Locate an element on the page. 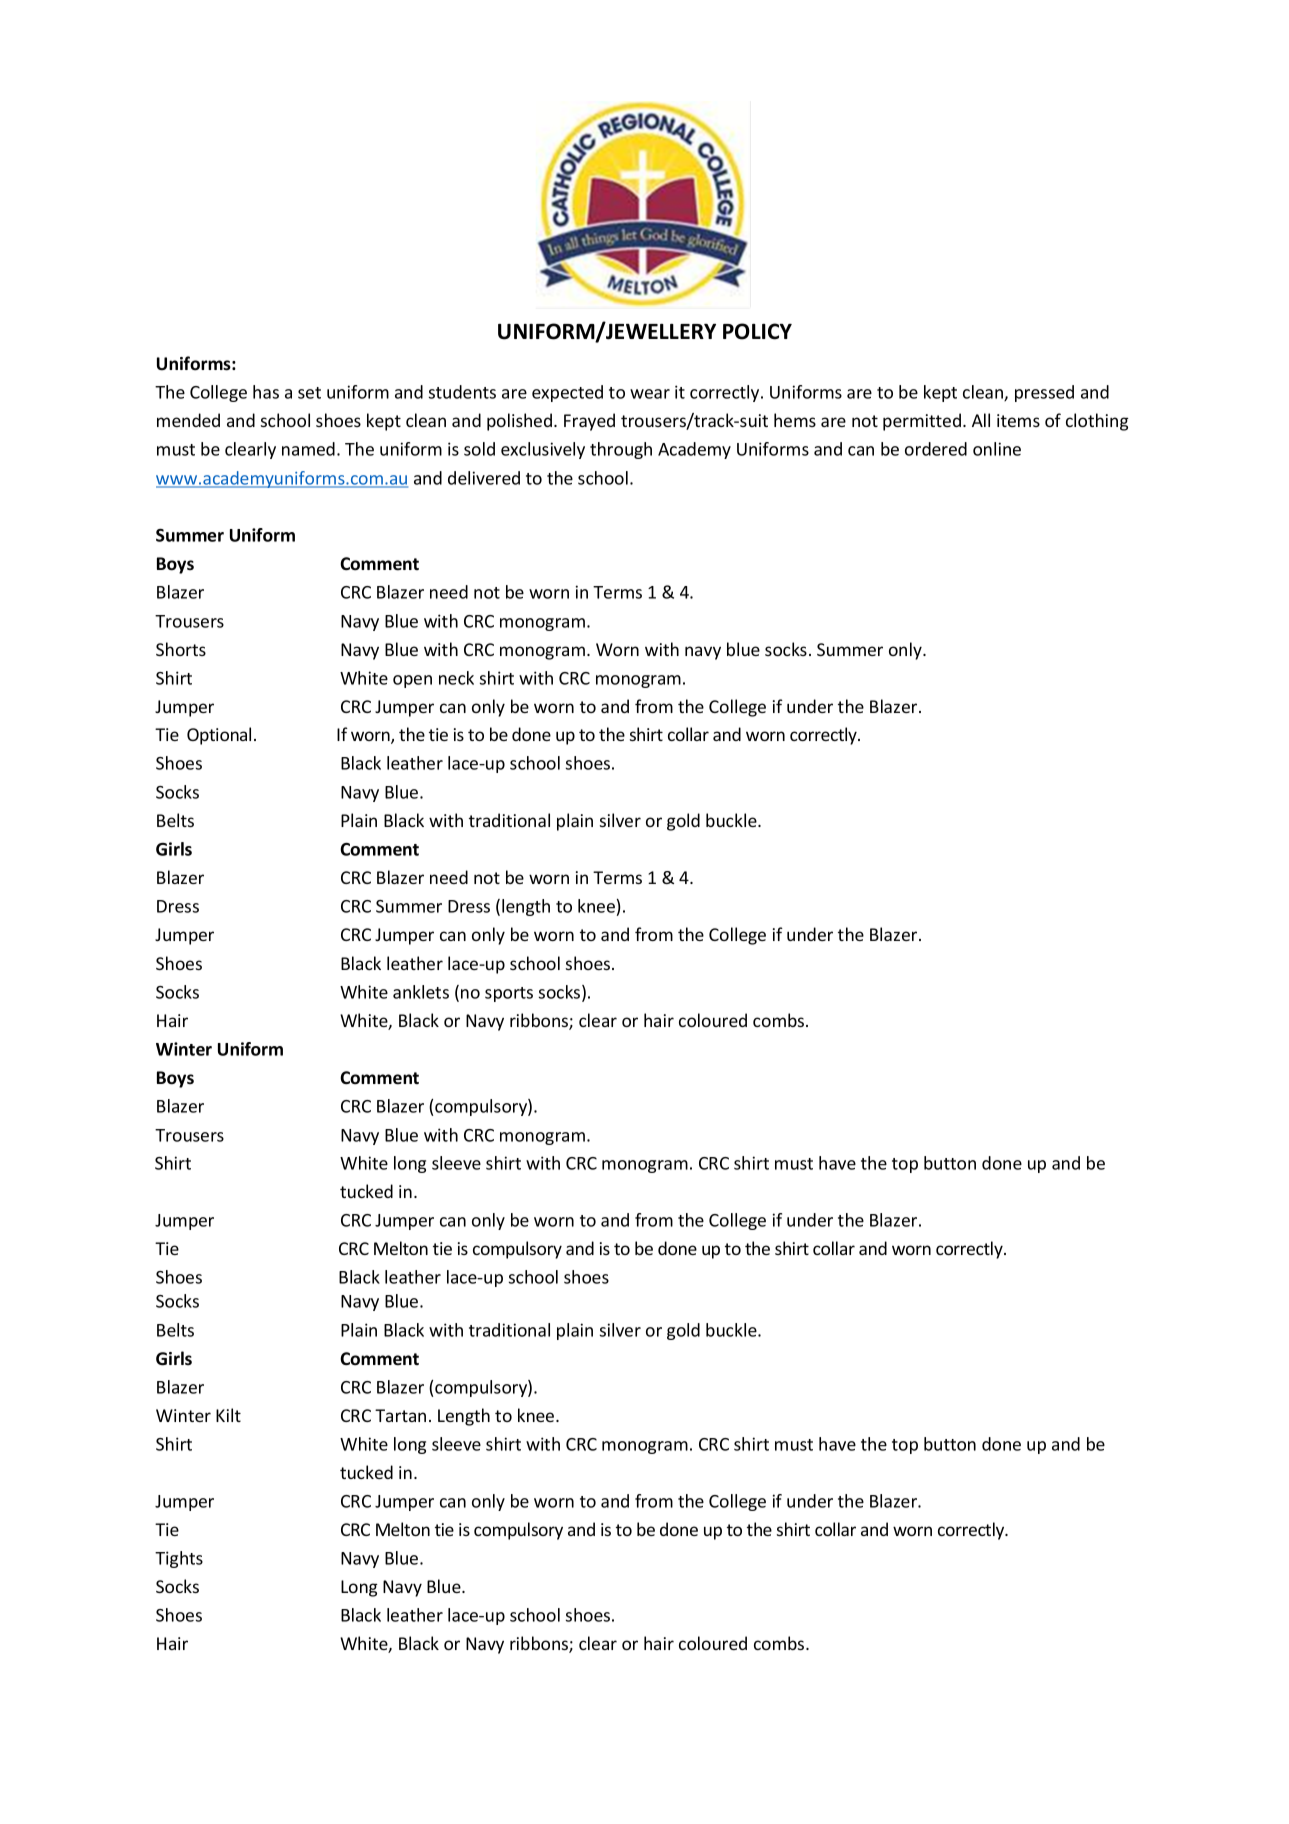  sports is located at coordinates (509, 994).
